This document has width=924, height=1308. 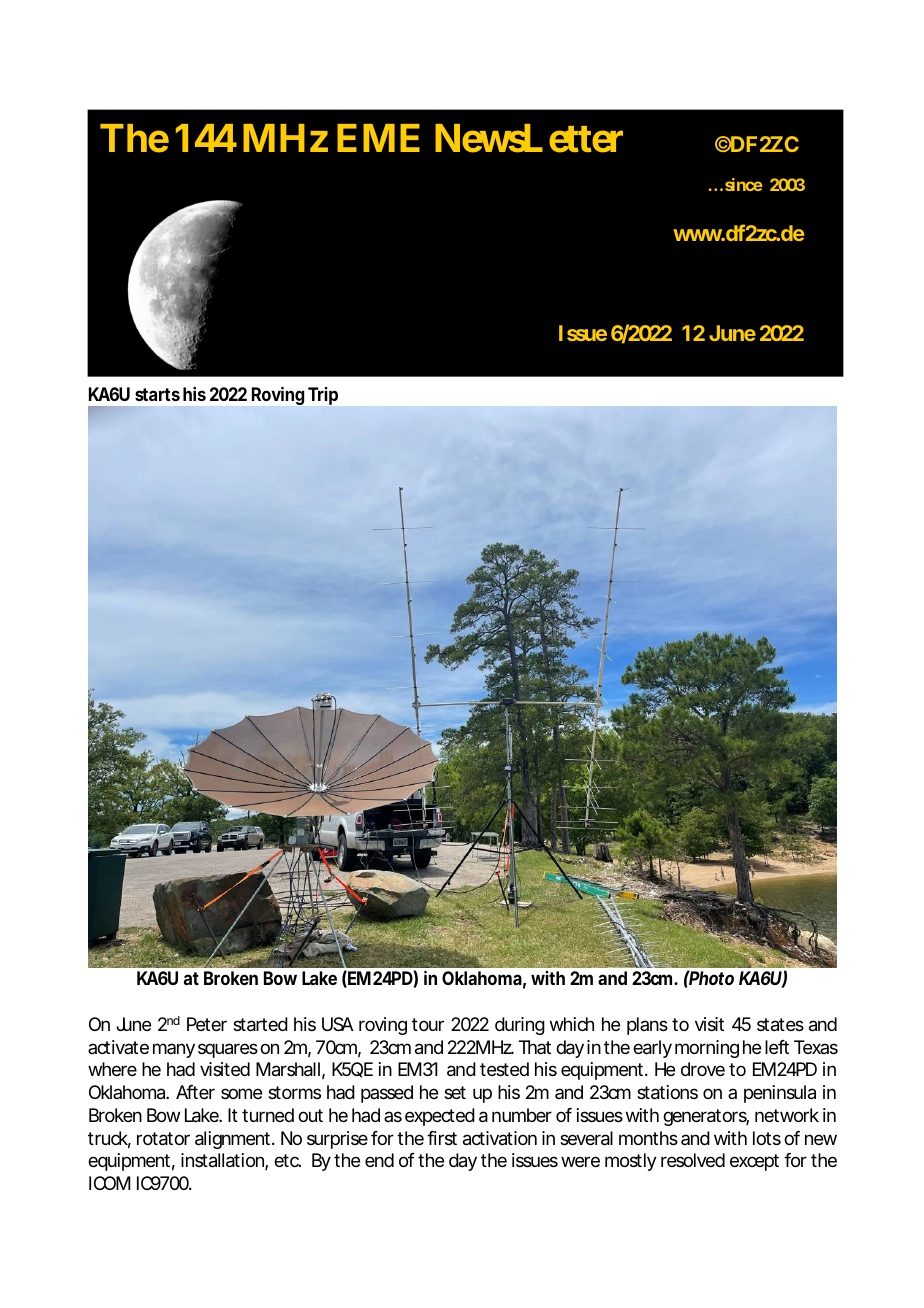 What do you see at coordinates (455, 1092) in the document?
I see `set` at bounding box center [455, 1092].
